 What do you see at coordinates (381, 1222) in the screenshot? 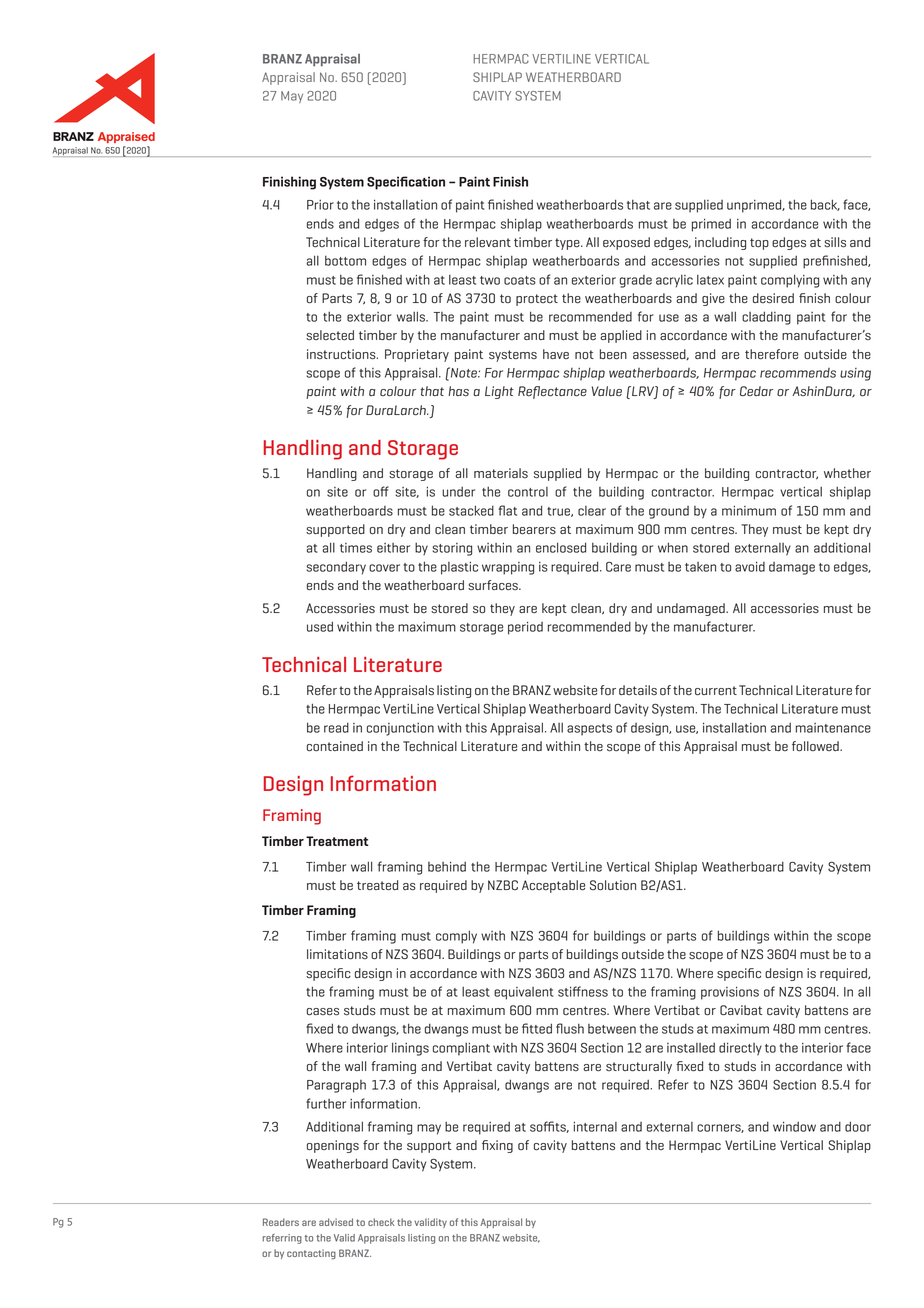
I see `check` at bounding box center [381, 1222].
